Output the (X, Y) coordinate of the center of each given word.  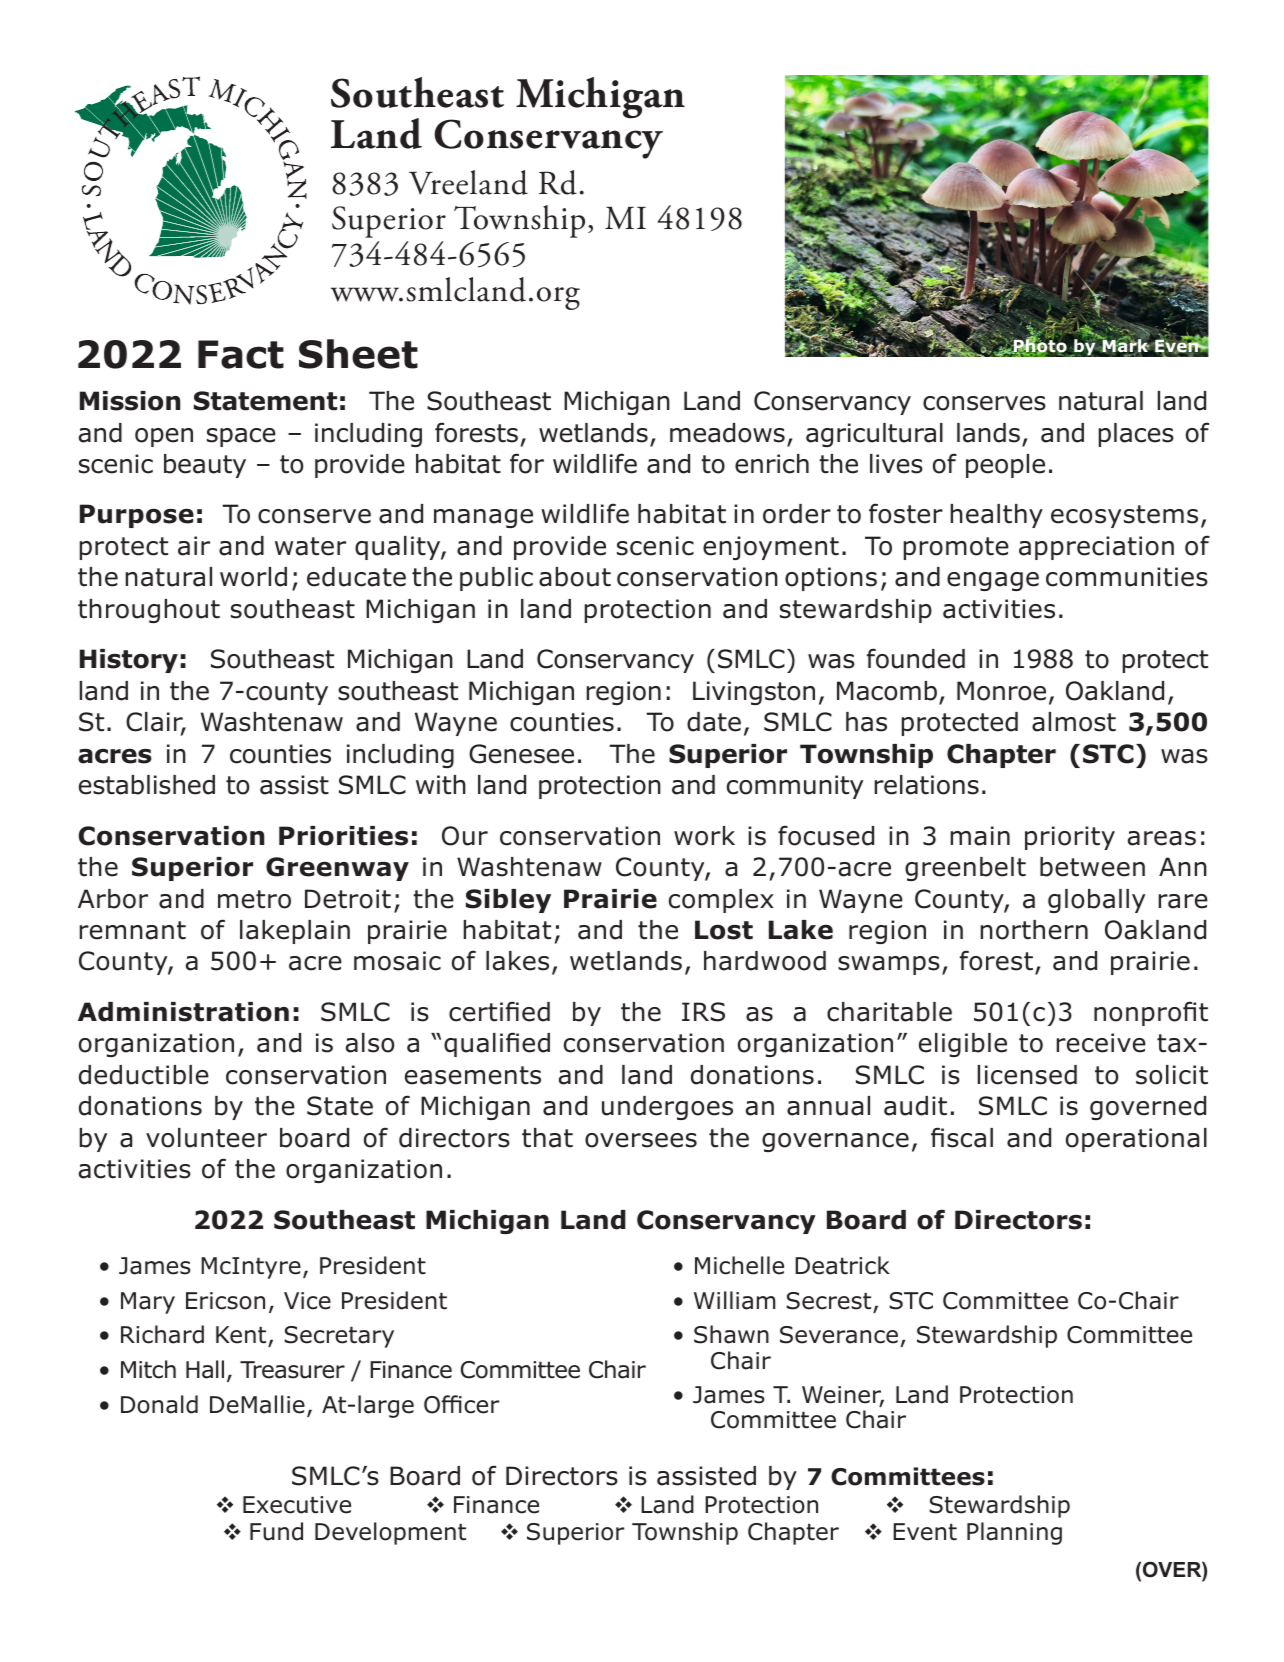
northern (1034, 930)
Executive (297, 1505)
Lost (724, 930)
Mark (1125, 346)
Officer (461, 1404)
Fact (241, 354)
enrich (772, 464)
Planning (1014, 1533)
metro (254, 899)
